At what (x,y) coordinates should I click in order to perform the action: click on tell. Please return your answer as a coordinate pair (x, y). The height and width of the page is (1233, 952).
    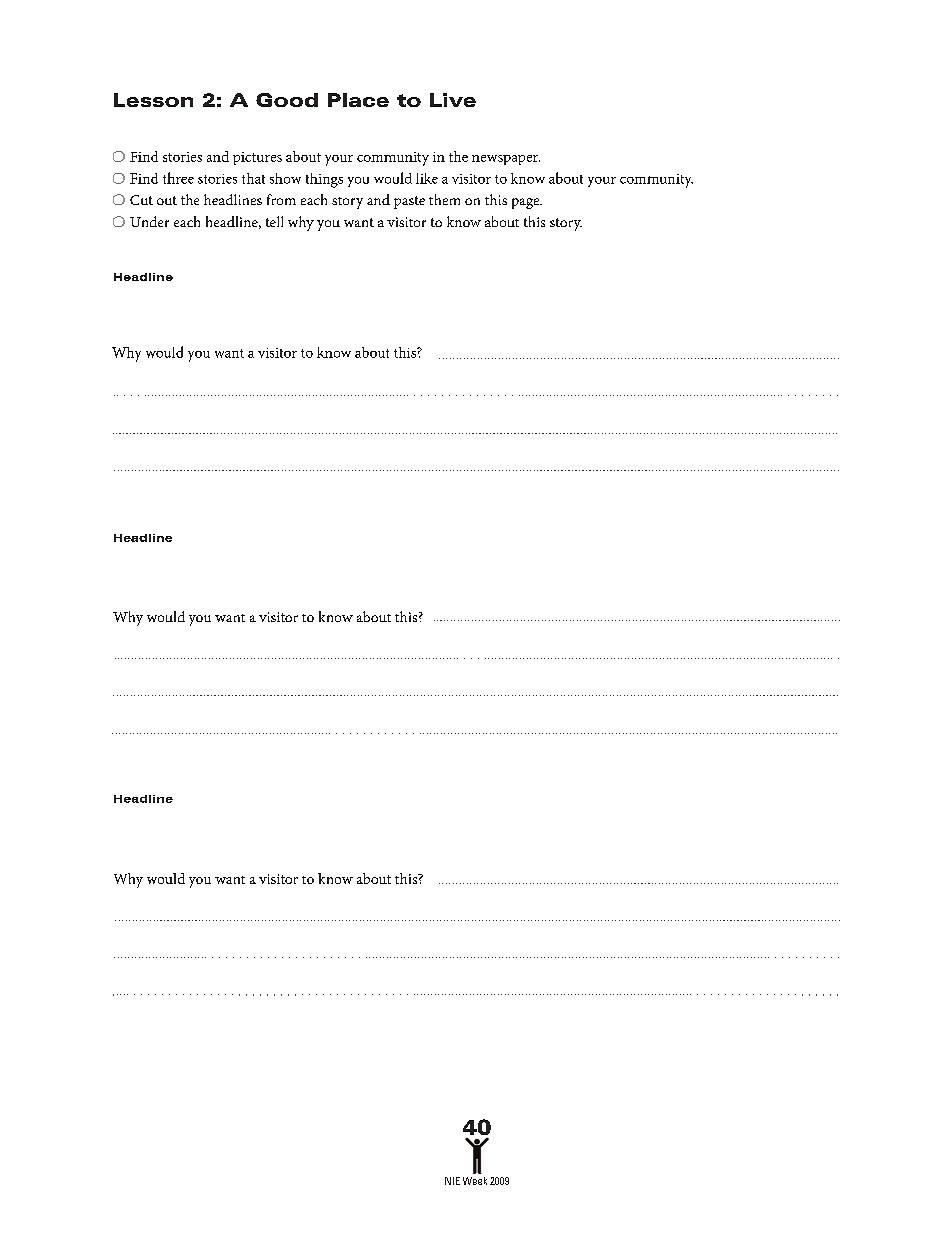
    Looking at the image, I should click on (274, 221).
